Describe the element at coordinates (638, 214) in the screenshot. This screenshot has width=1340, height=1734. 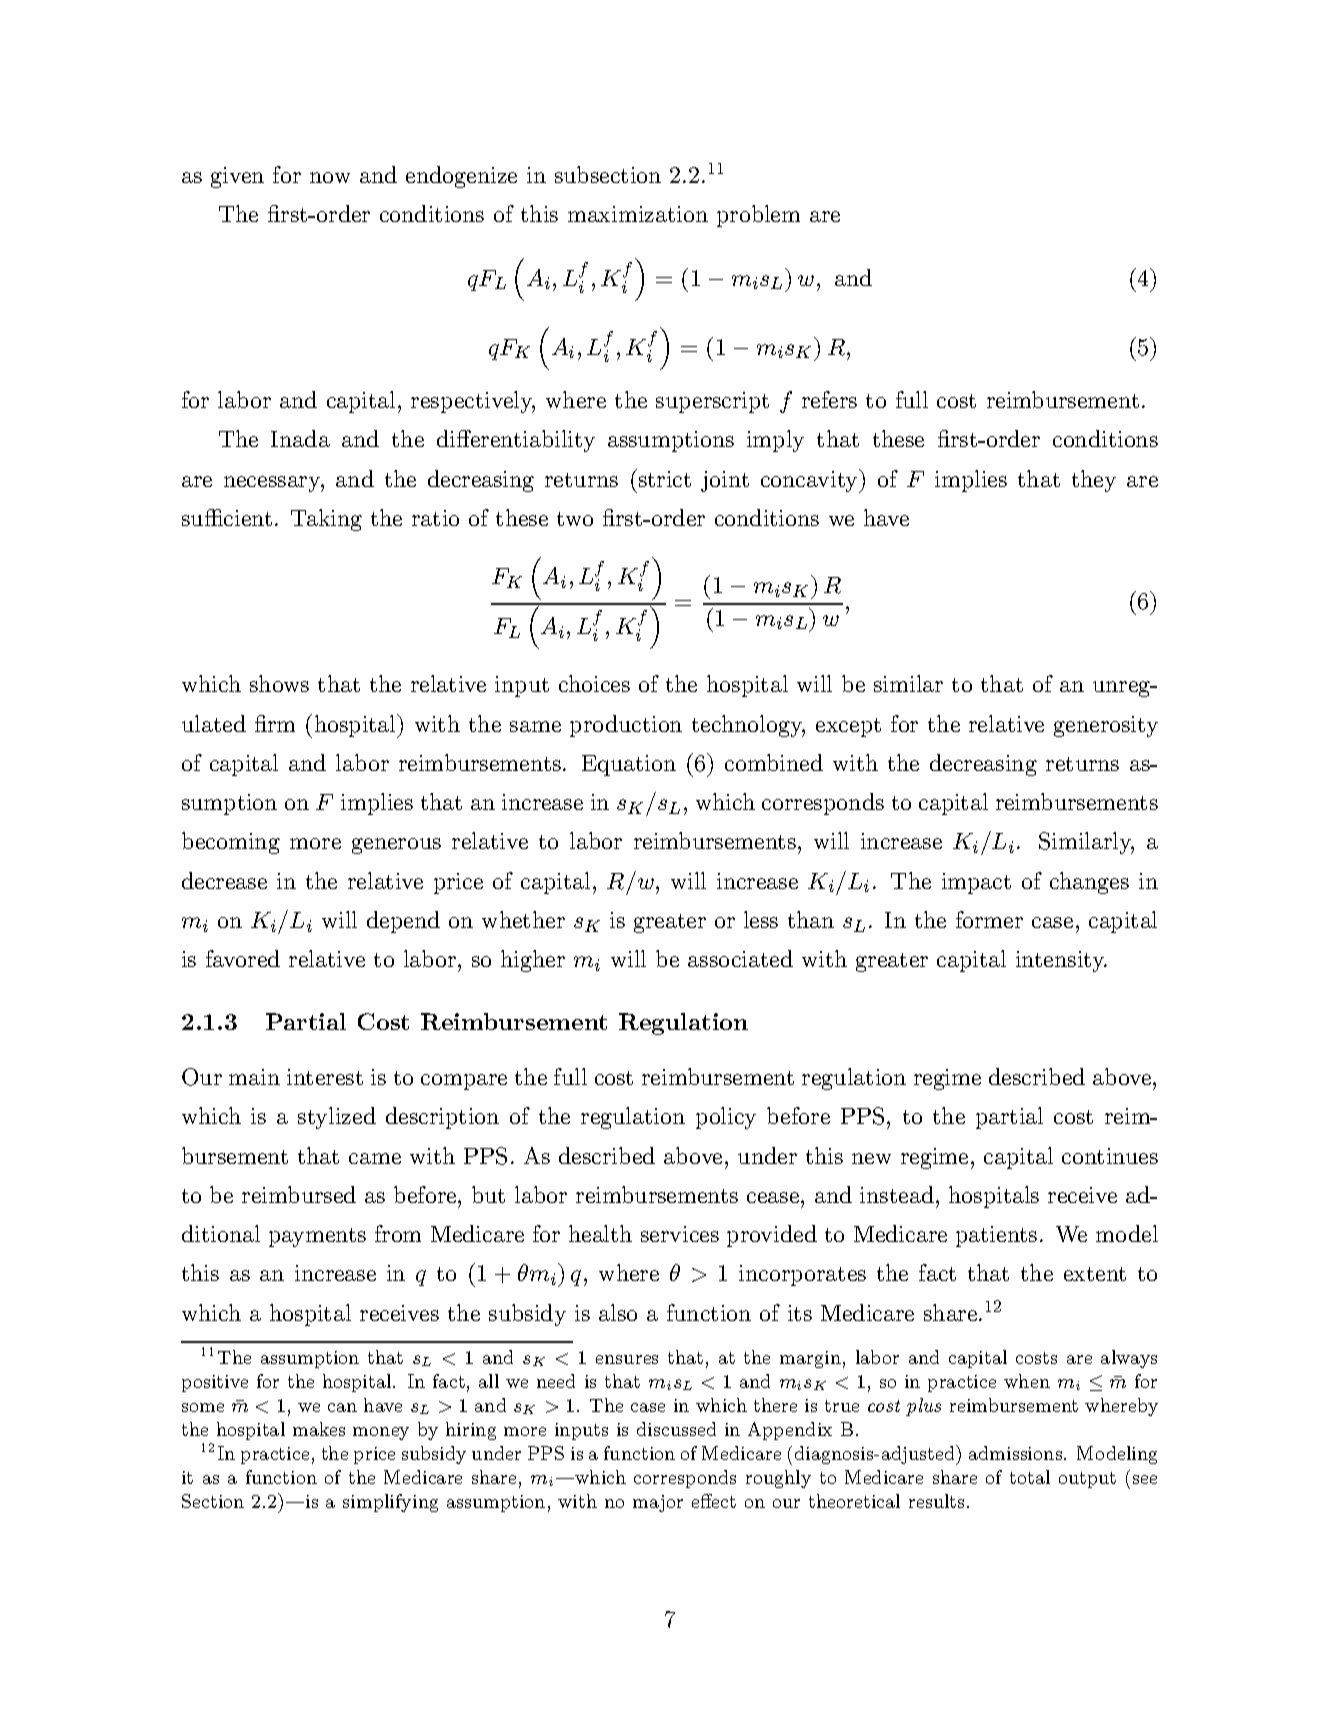
I see `maximization` at that location.
